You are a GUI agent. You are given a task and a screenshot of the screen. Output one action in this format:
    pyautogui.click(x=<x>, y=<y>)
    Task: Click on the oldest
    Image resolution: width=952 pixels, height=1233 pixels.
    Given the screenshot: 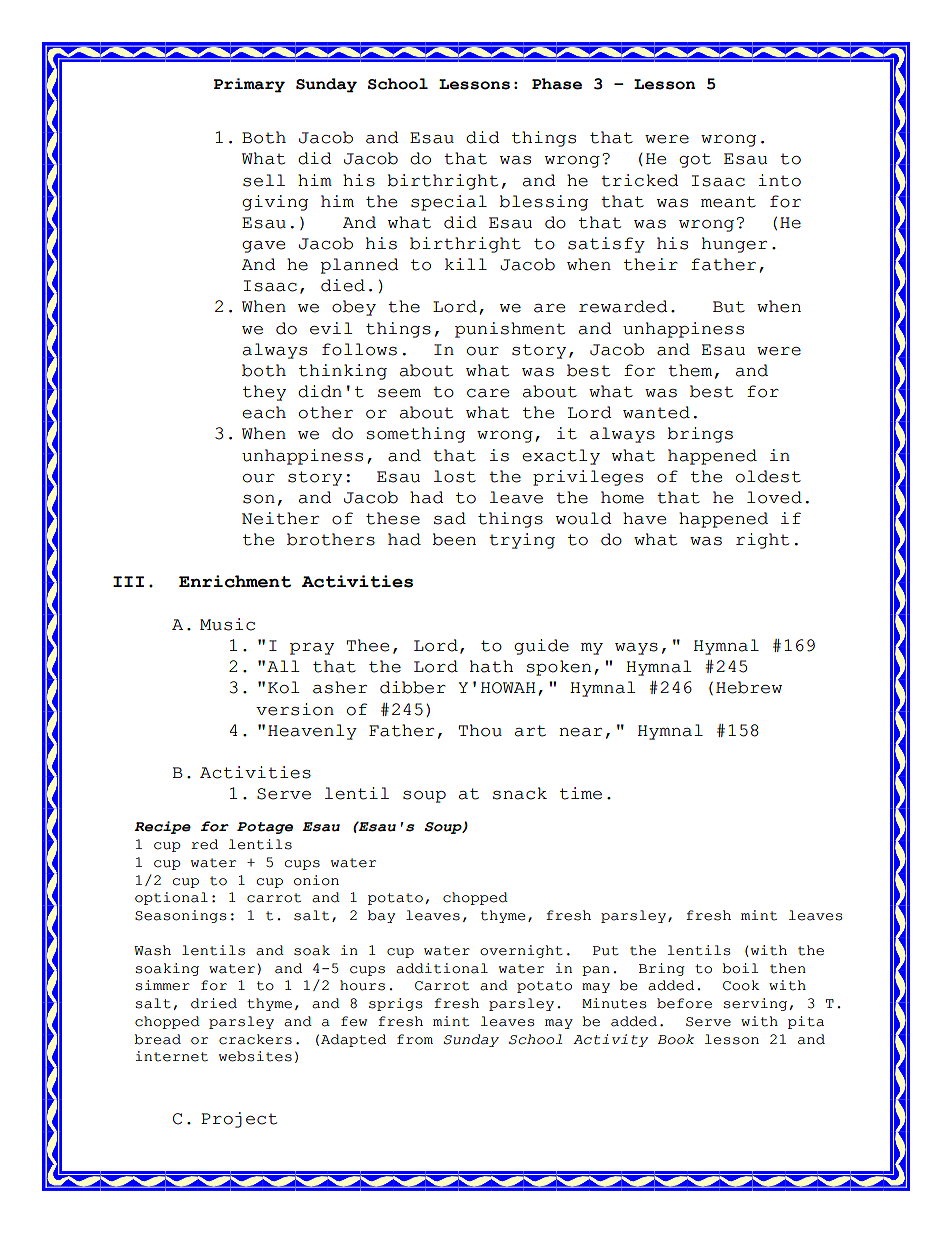 What is the action you would take?
    pyautogui.click(x=768, y=476)
